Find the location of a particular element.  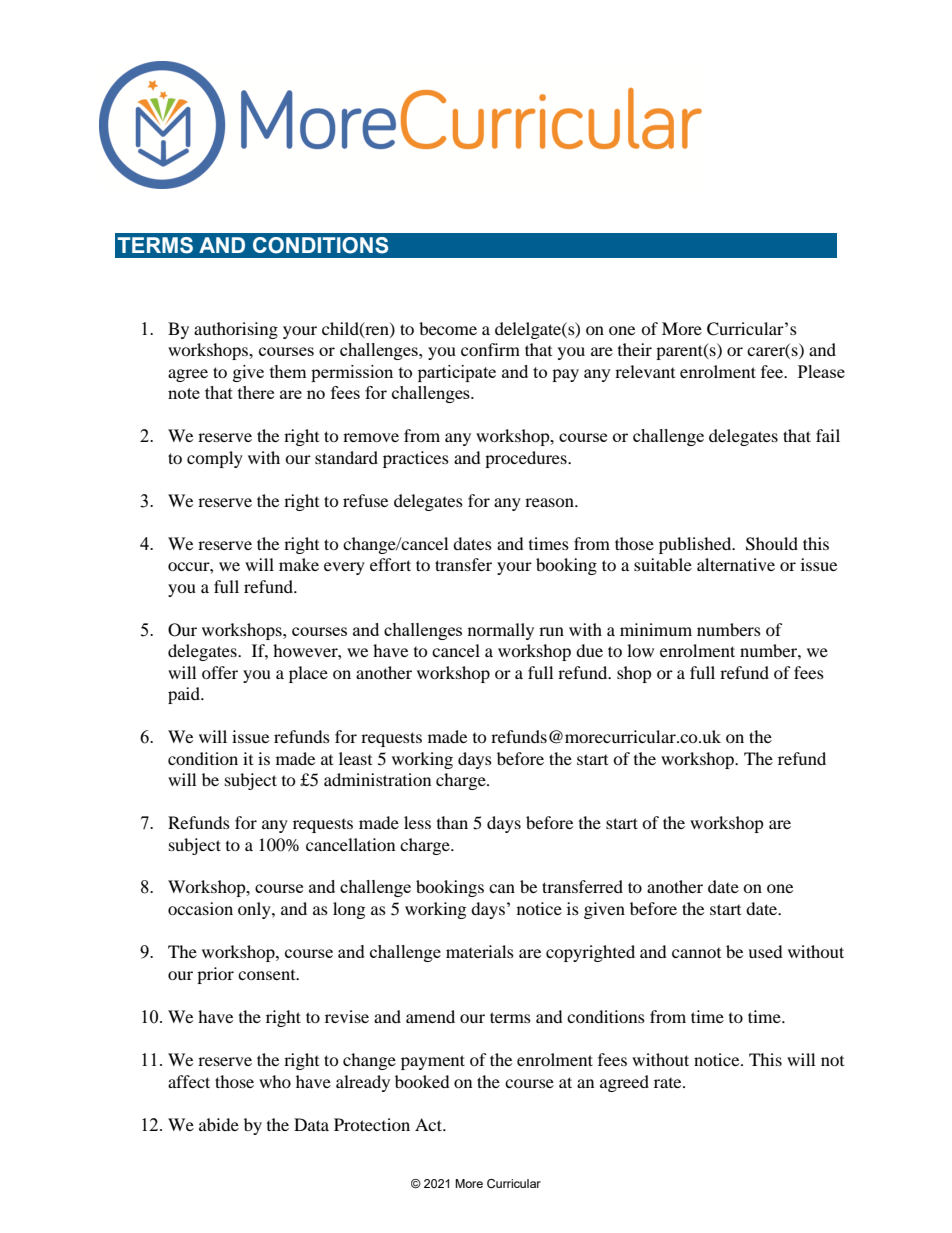

confirm is located at coordinates (490, 349).
